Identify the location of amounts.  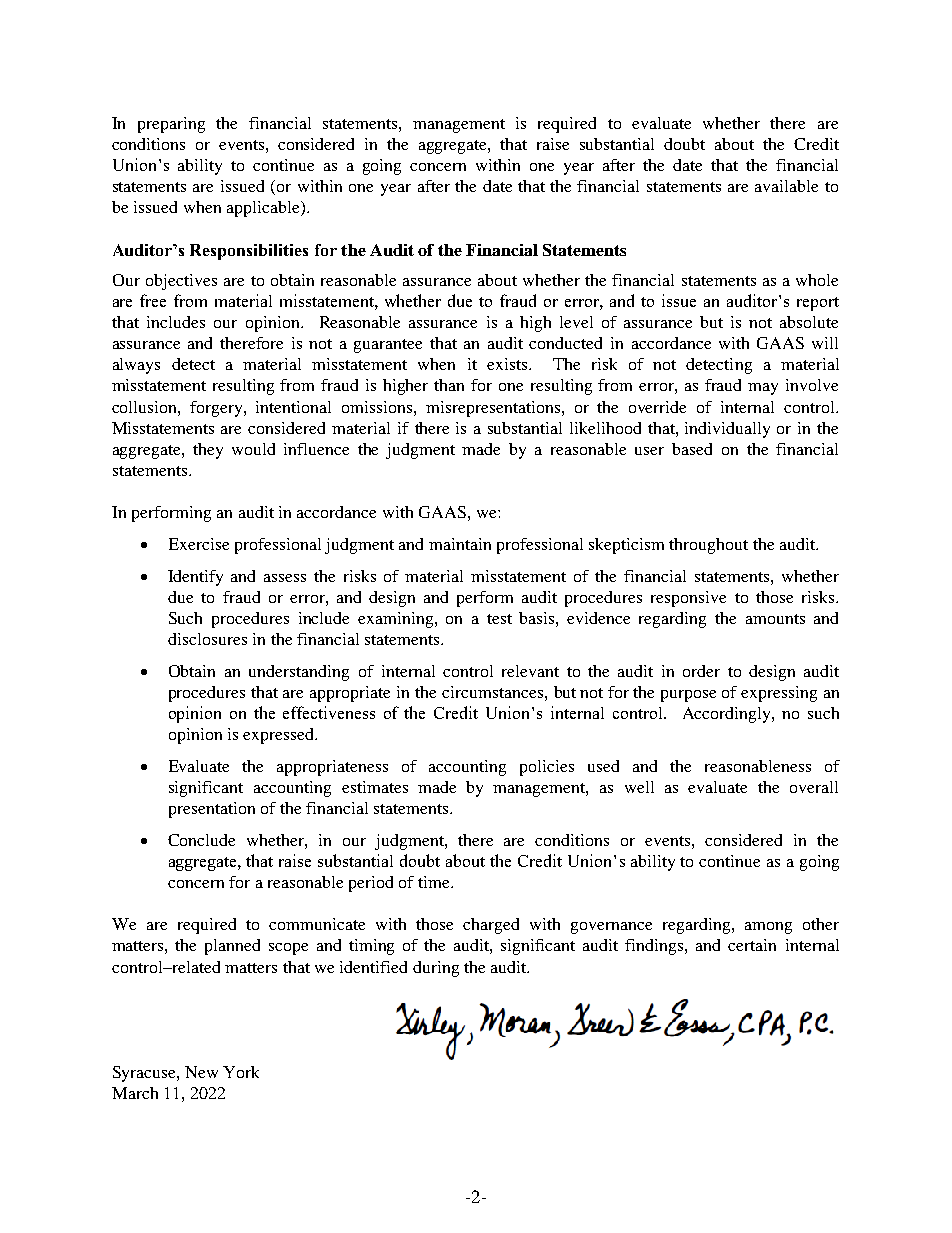
(775, 619).
